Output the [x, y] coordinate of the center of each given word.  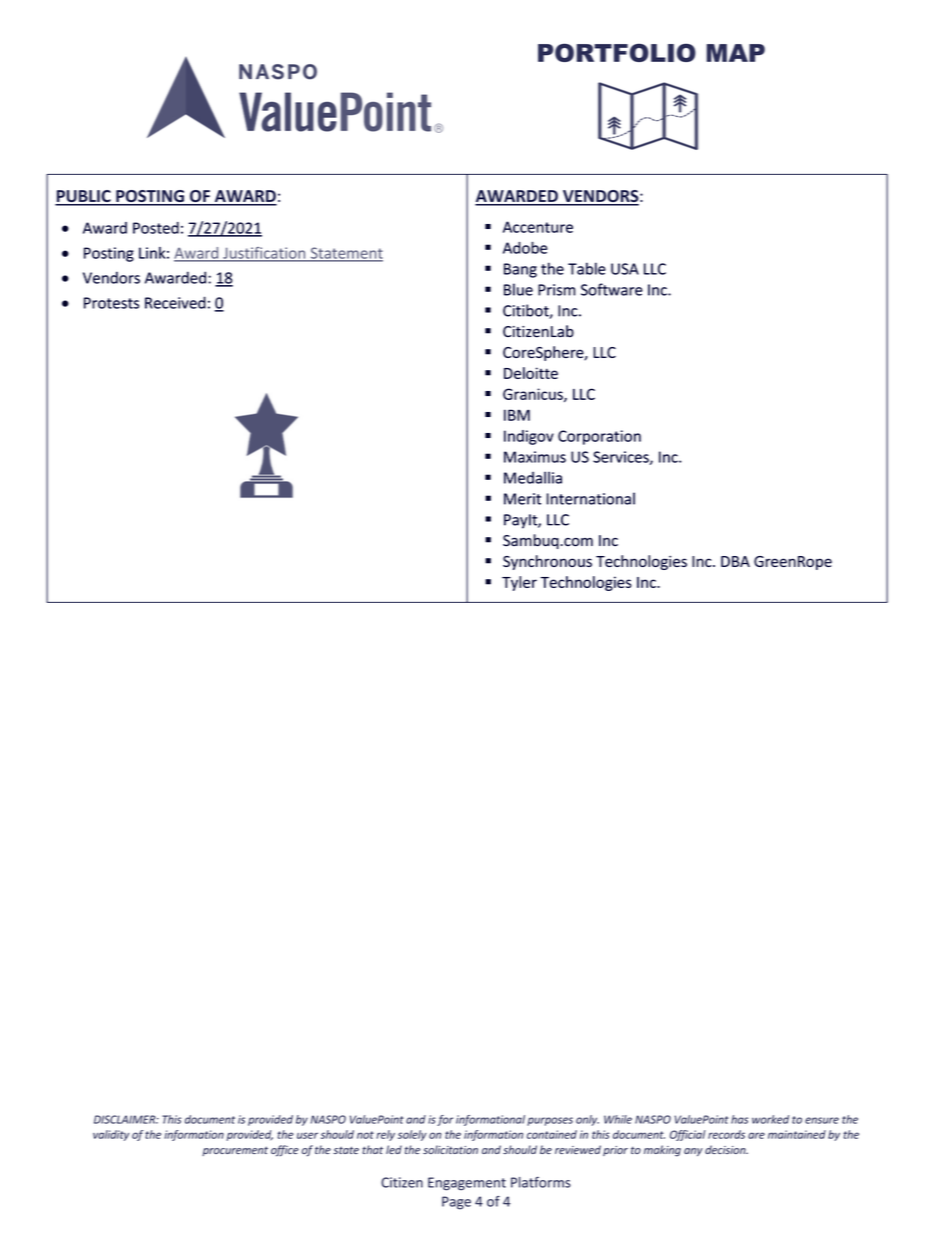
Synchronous [547, 562]
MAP [736, 53]
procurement [235, 1151]
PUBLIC [84, 197]
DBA [735, 561]
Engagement [467, 1184]
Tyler [519, 583]
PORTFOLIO [617, 52]
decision [726, 1149]
